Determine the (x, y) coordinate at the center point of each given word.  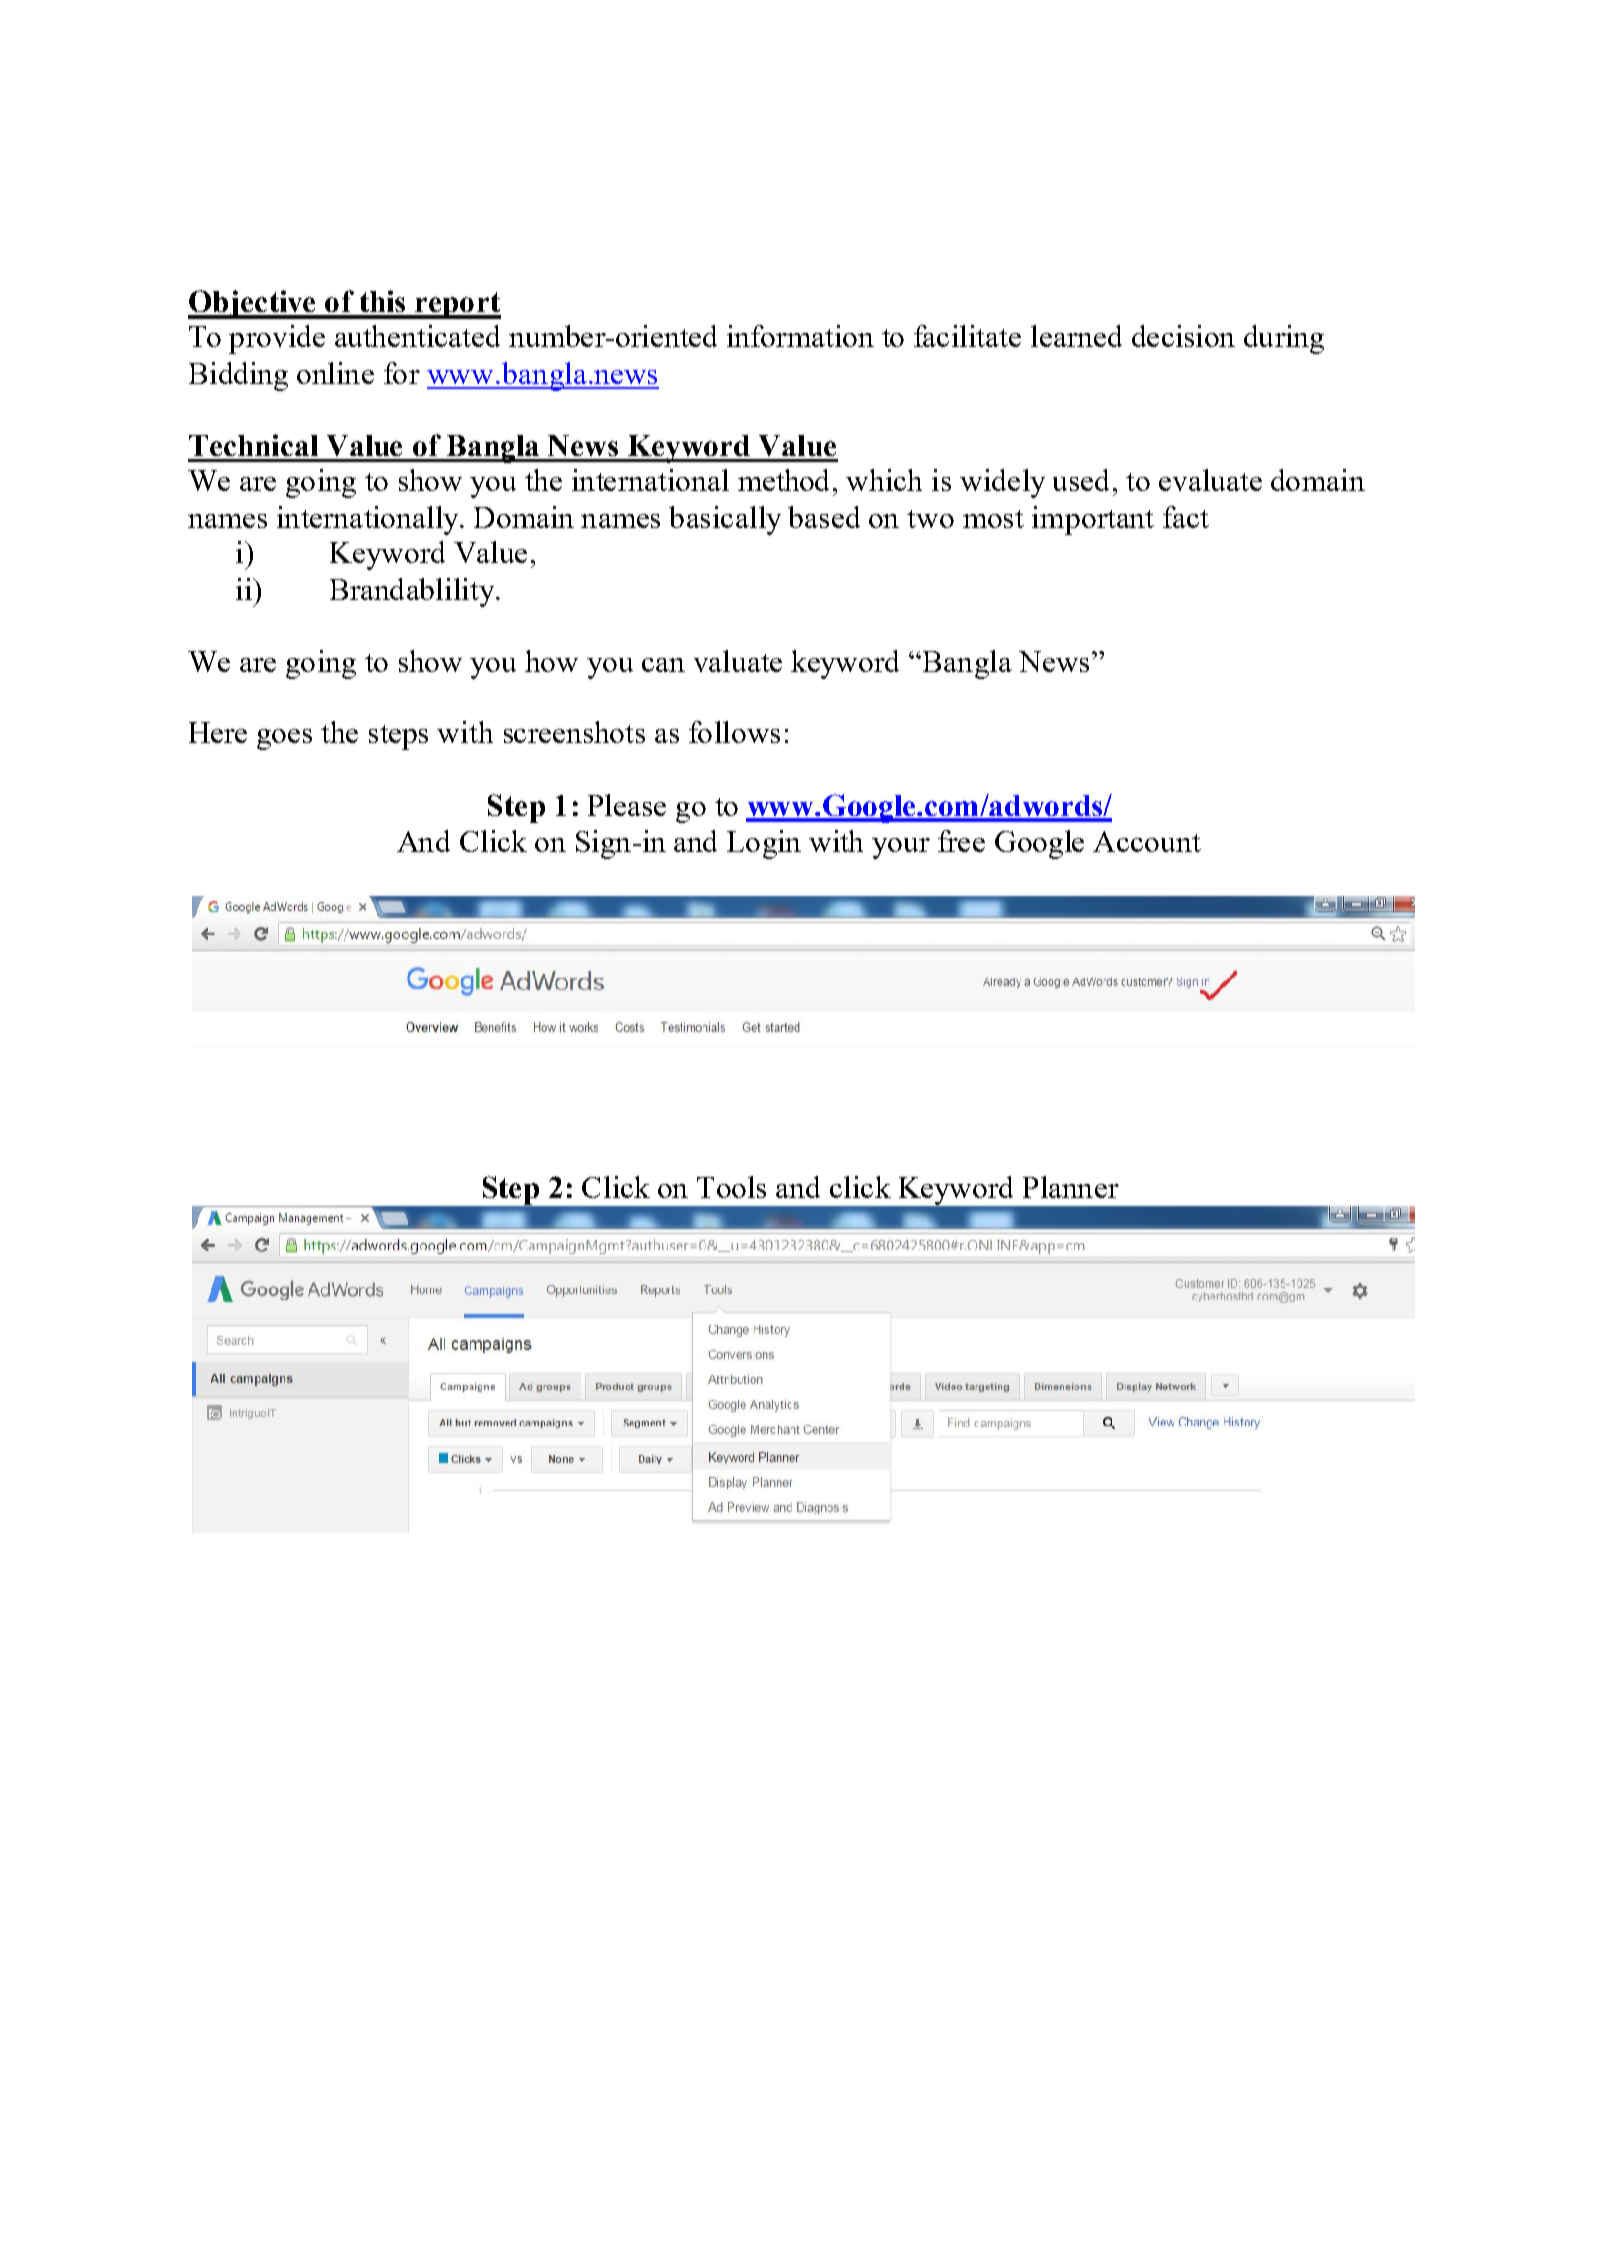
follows (734, 732)
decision (1183, 336)
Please (627, 805)
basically (725, 520)
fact (1186, 517)
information (800, 336)
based (824, 517)
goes (284, 739)
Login (764, 844)
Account (1147, 841)
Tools (731, 1187)
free (961, 841)
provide (277, 339)
